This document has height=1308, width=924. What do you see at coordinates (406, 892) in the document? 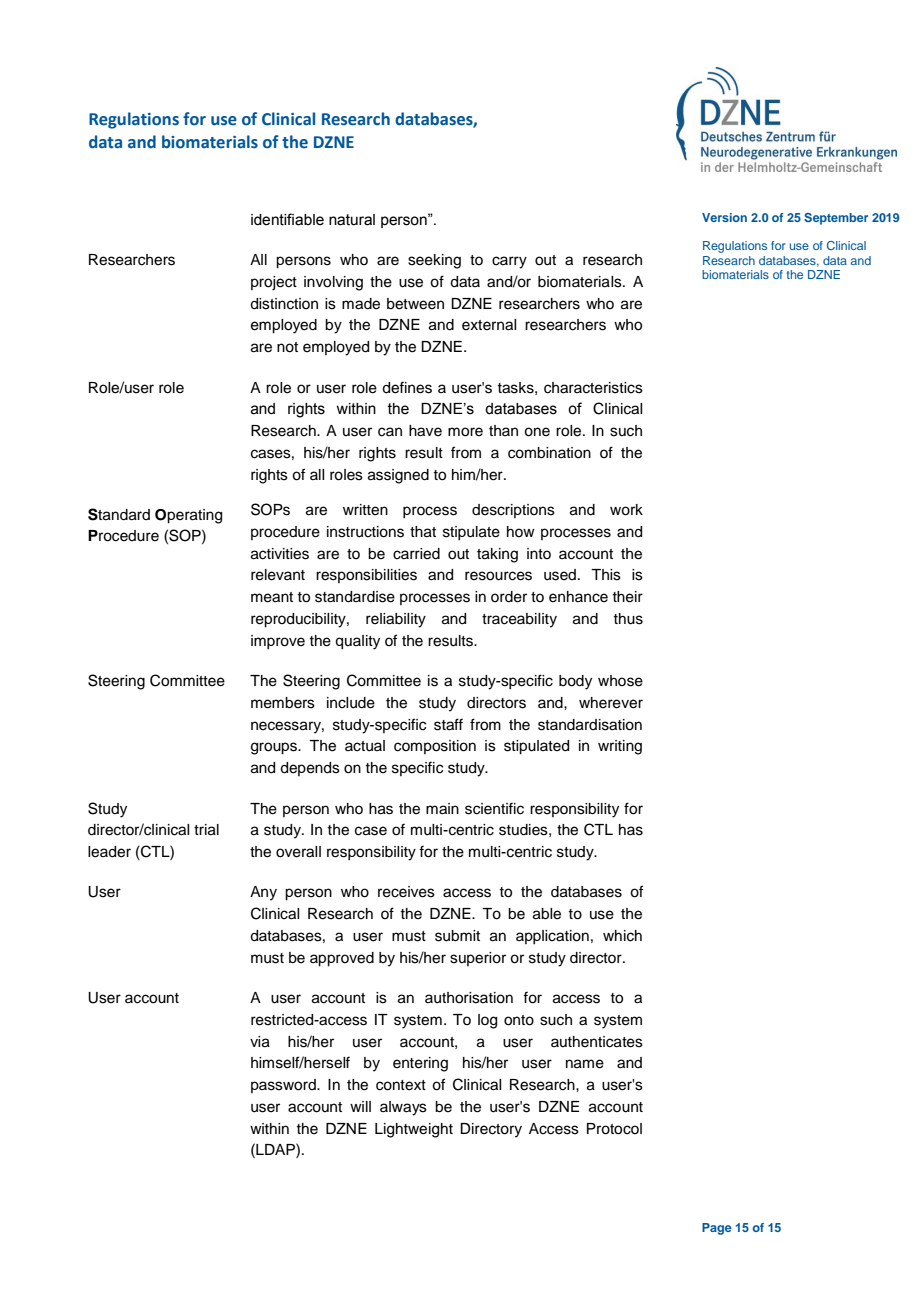
I see `receives` at bounding box center [406, 892].
